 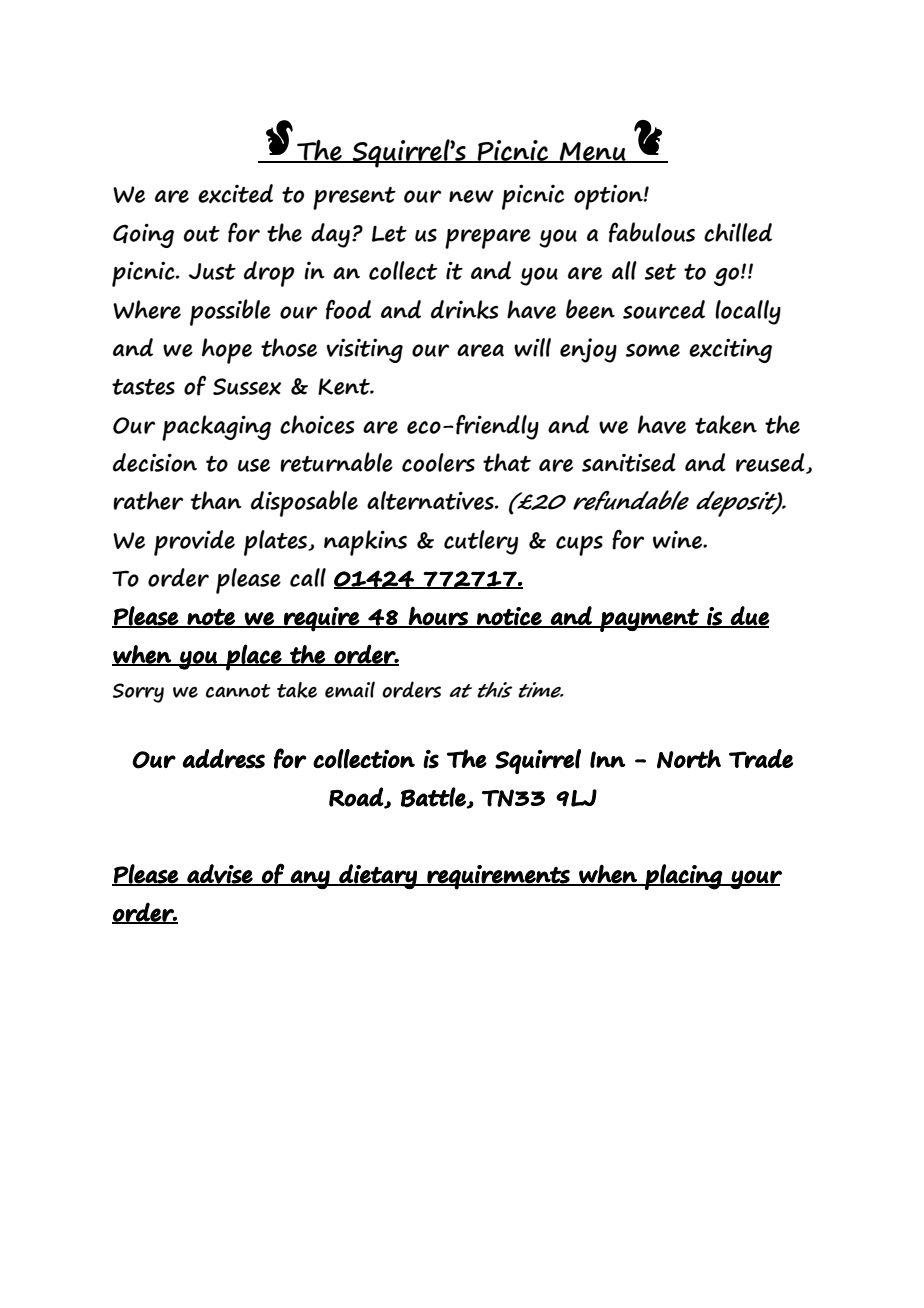 I want to click on hope, so click(x=227, y=351).
